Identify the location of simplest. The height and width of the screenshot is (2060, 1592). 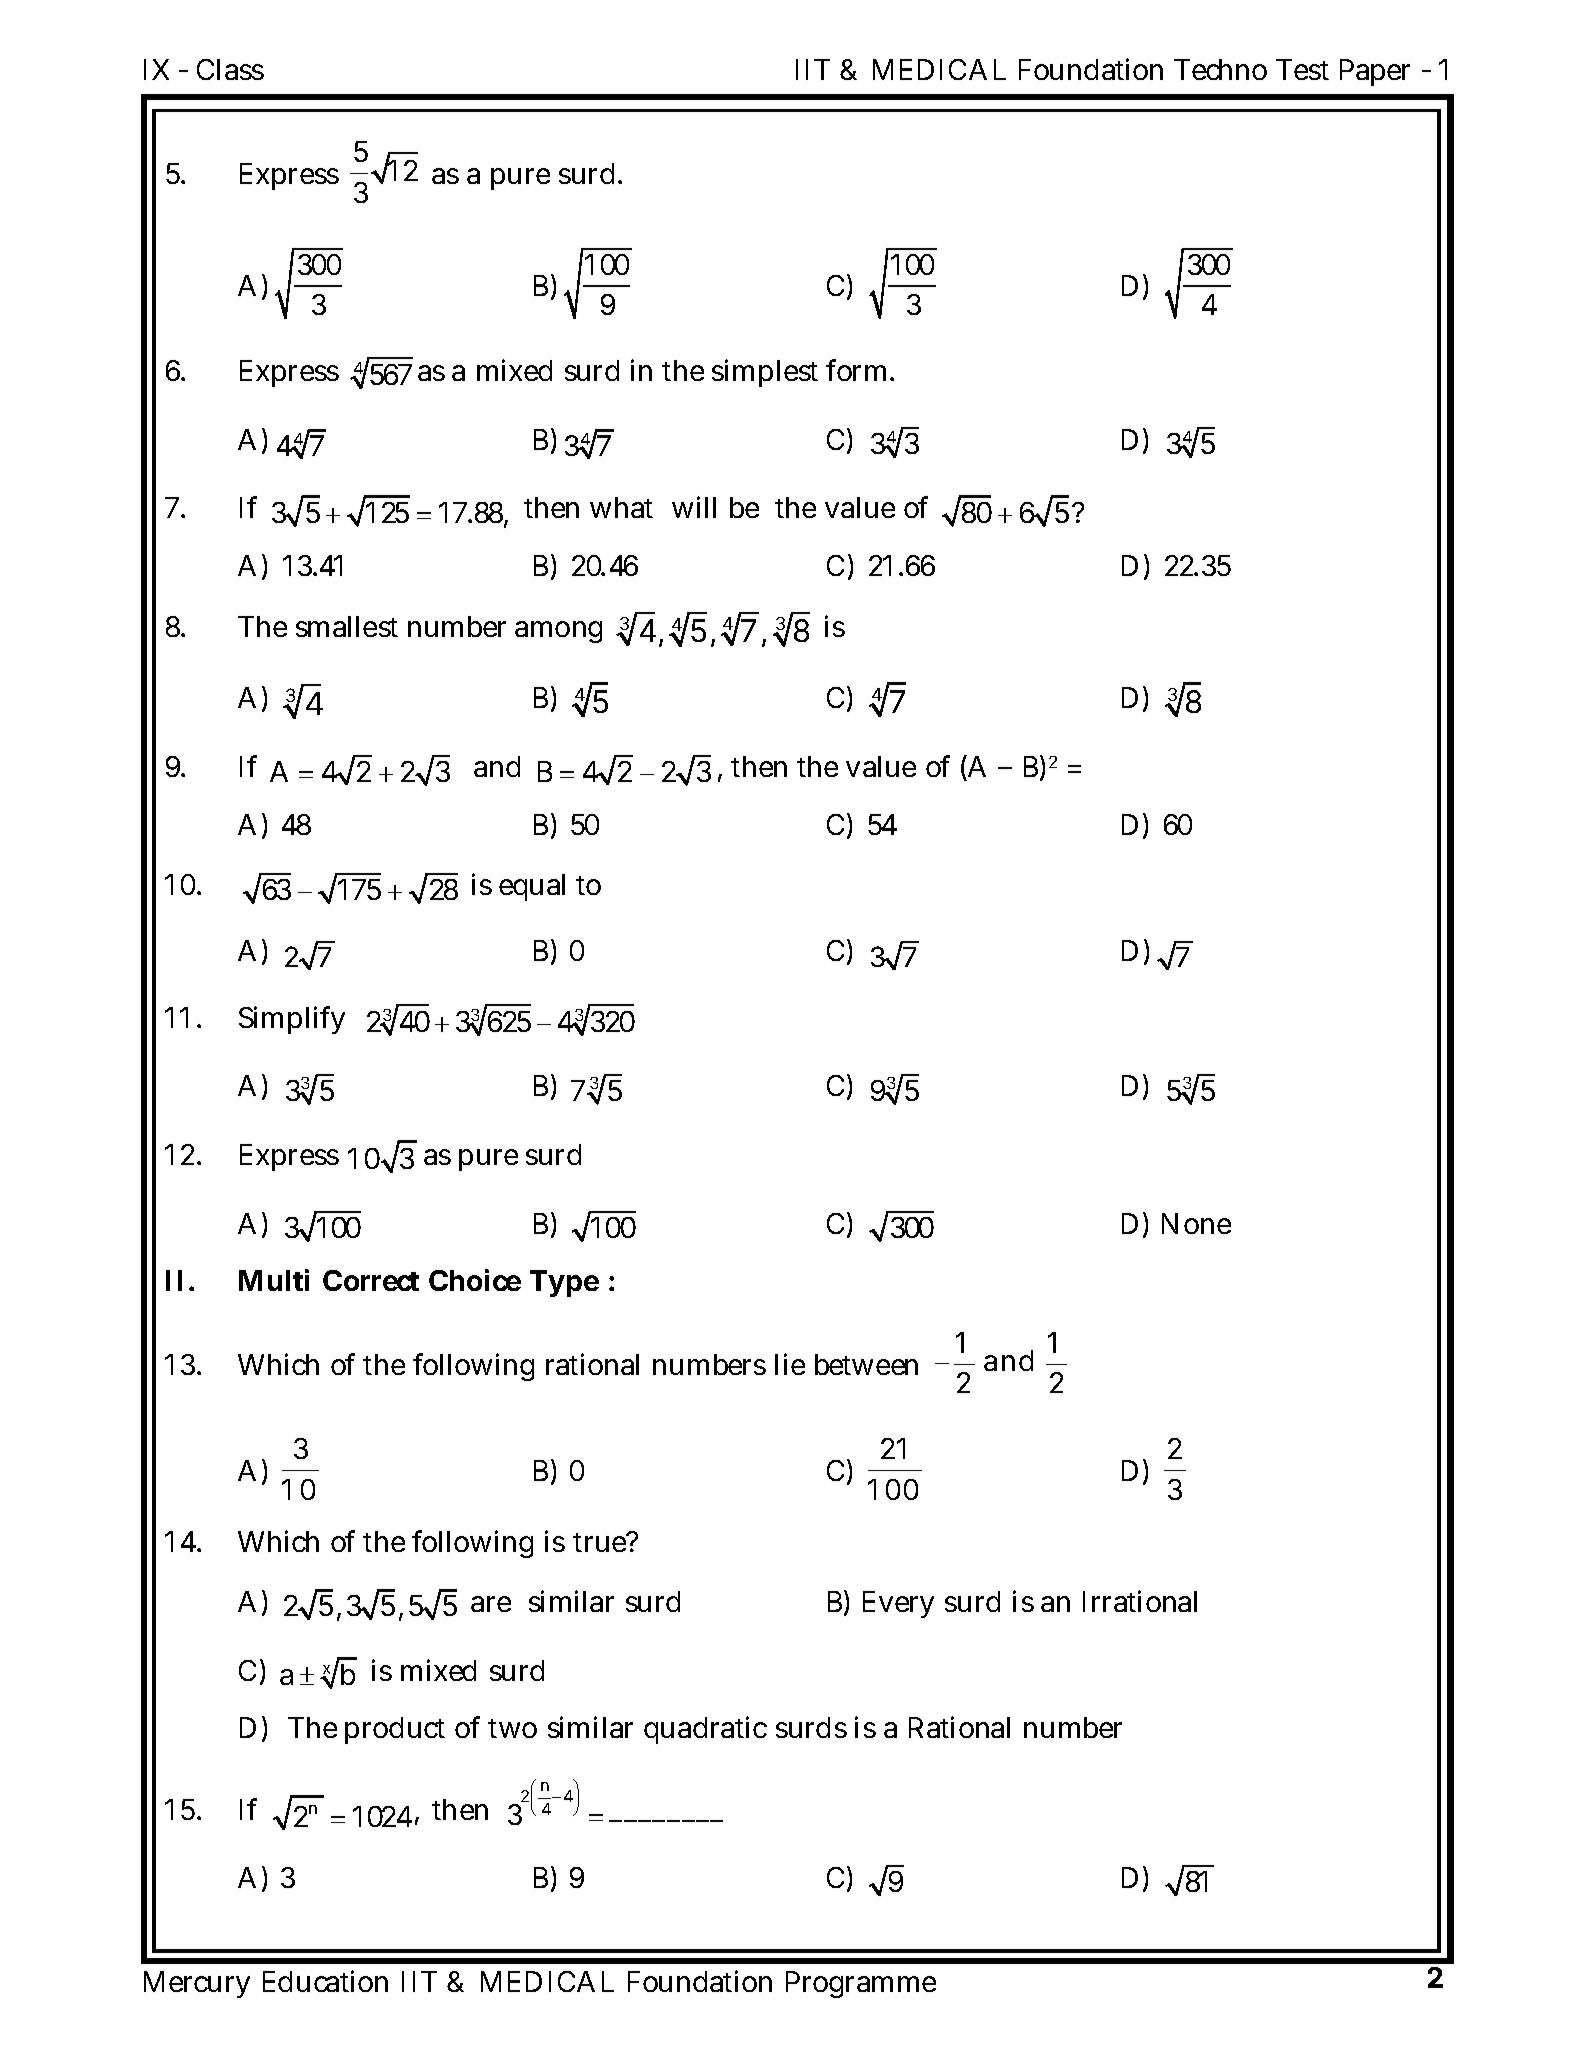
(765, 373).
